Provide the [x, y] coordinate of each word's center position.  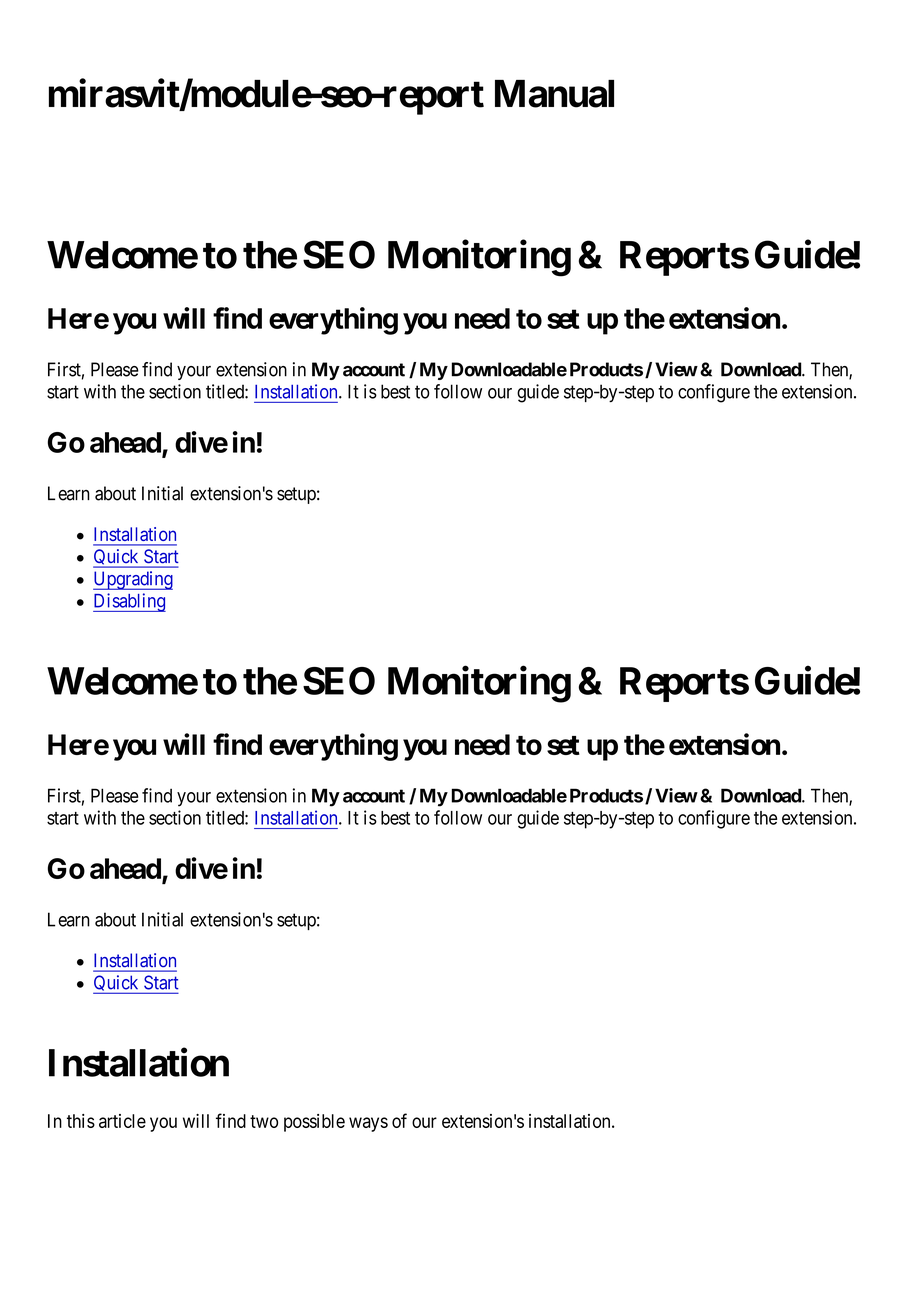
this [81, 1121]
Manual [554, 94]
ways [368, 1124]
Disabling [129, 602]
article [122, 1121]
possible [314, 1123]
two [264, 1121]
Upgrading [133, 580]
